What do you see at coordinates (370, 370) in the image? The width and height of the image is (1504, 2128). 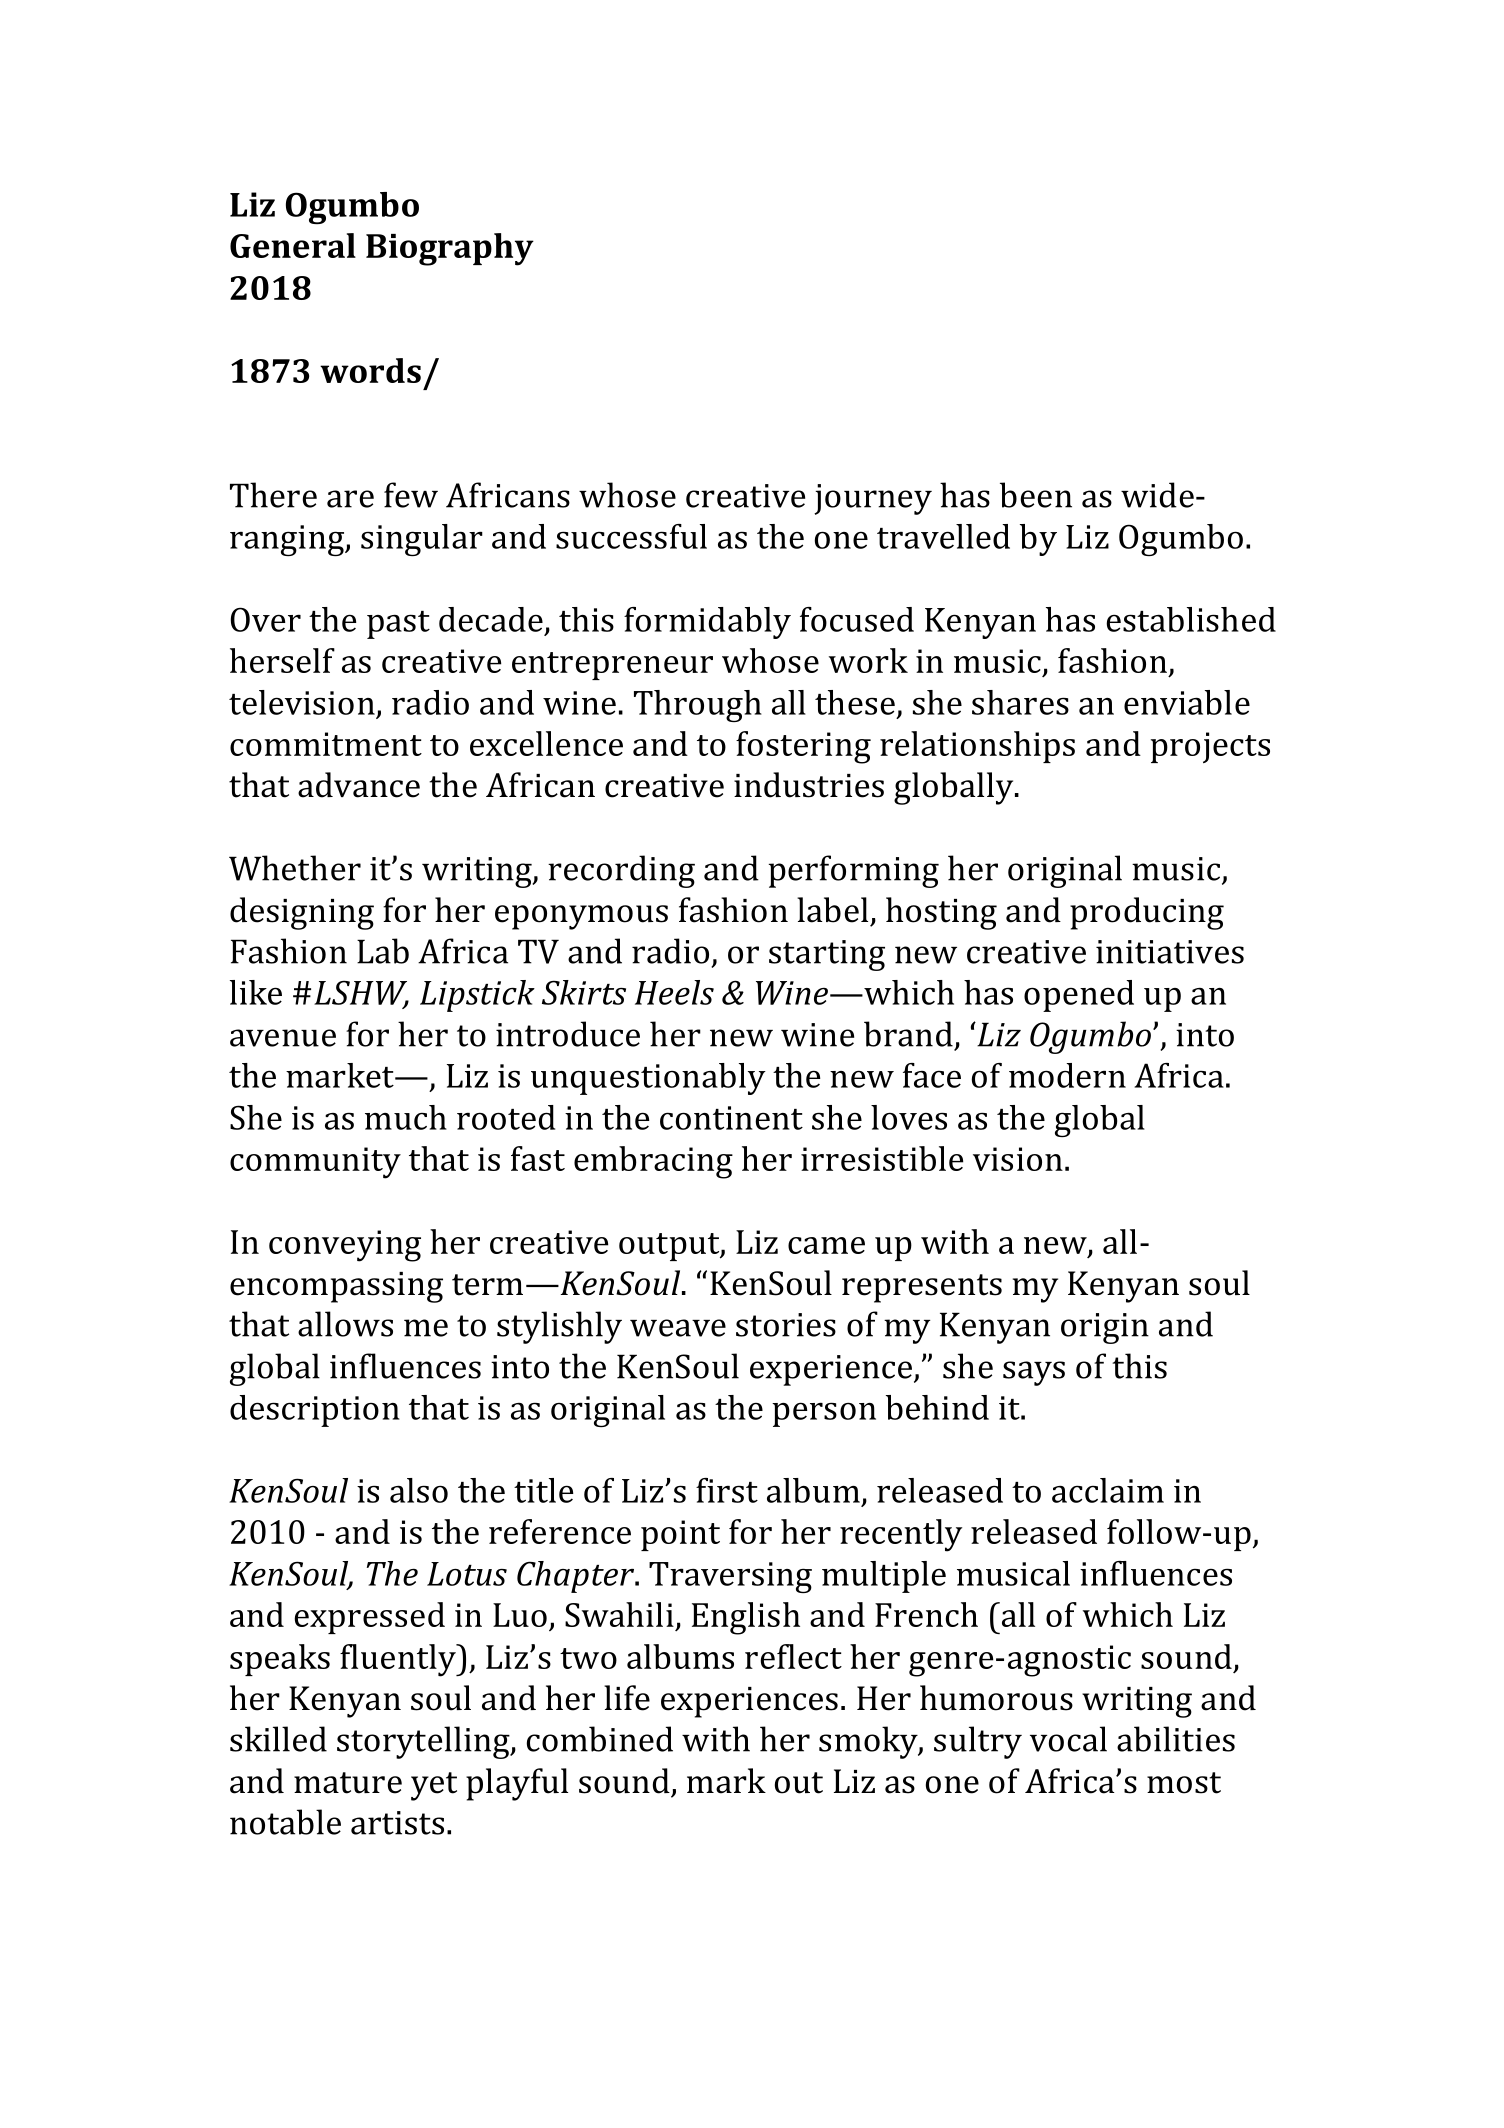 I see `words` at bounding box center [370, 370].
